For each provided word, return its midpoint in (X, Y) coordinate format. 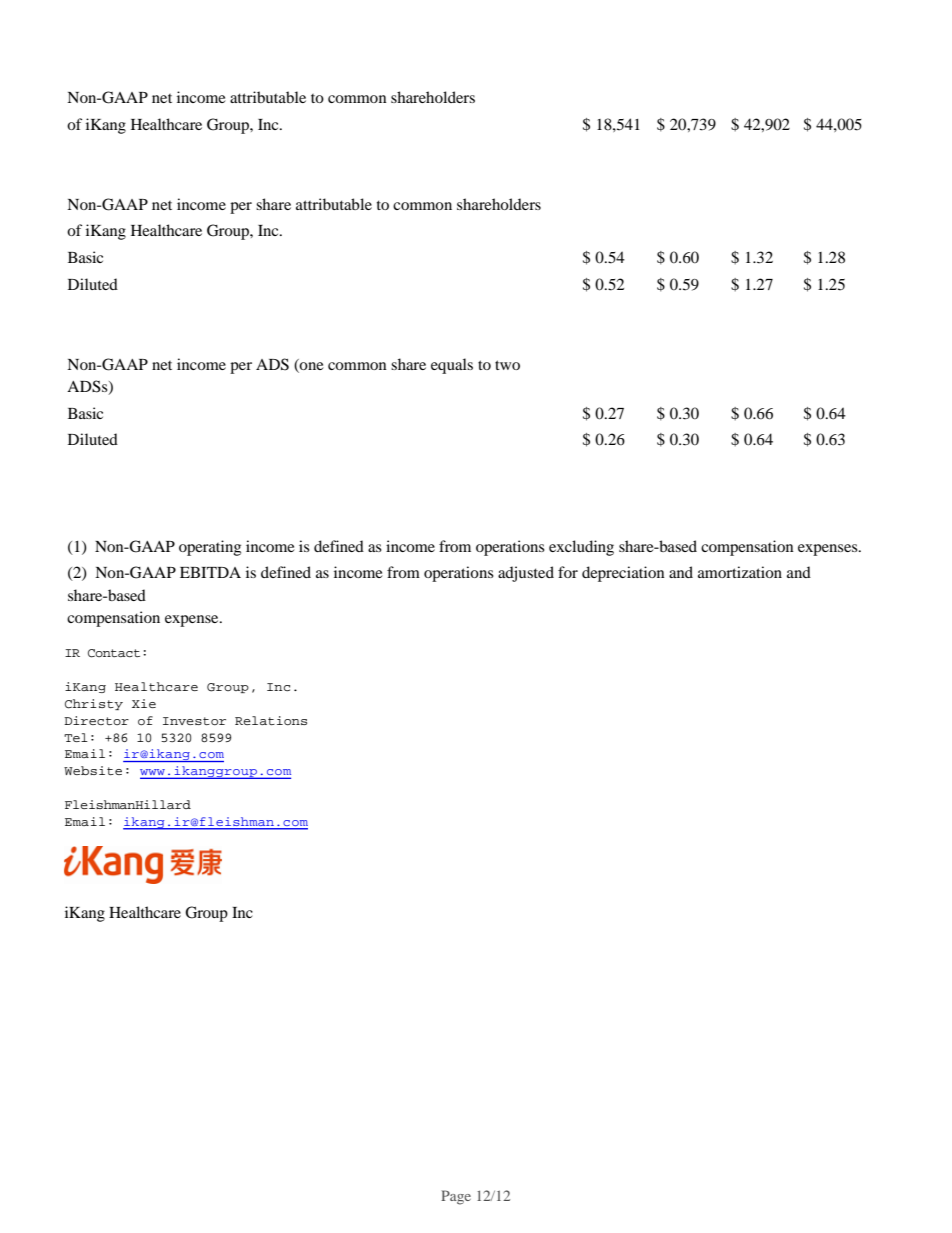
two (507, 365)
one (311, 364)
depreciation (623, 574)
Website (93, 770)
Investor (194, 721)
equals (452, 366)
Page (456, 1197)
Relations (271, 721)
